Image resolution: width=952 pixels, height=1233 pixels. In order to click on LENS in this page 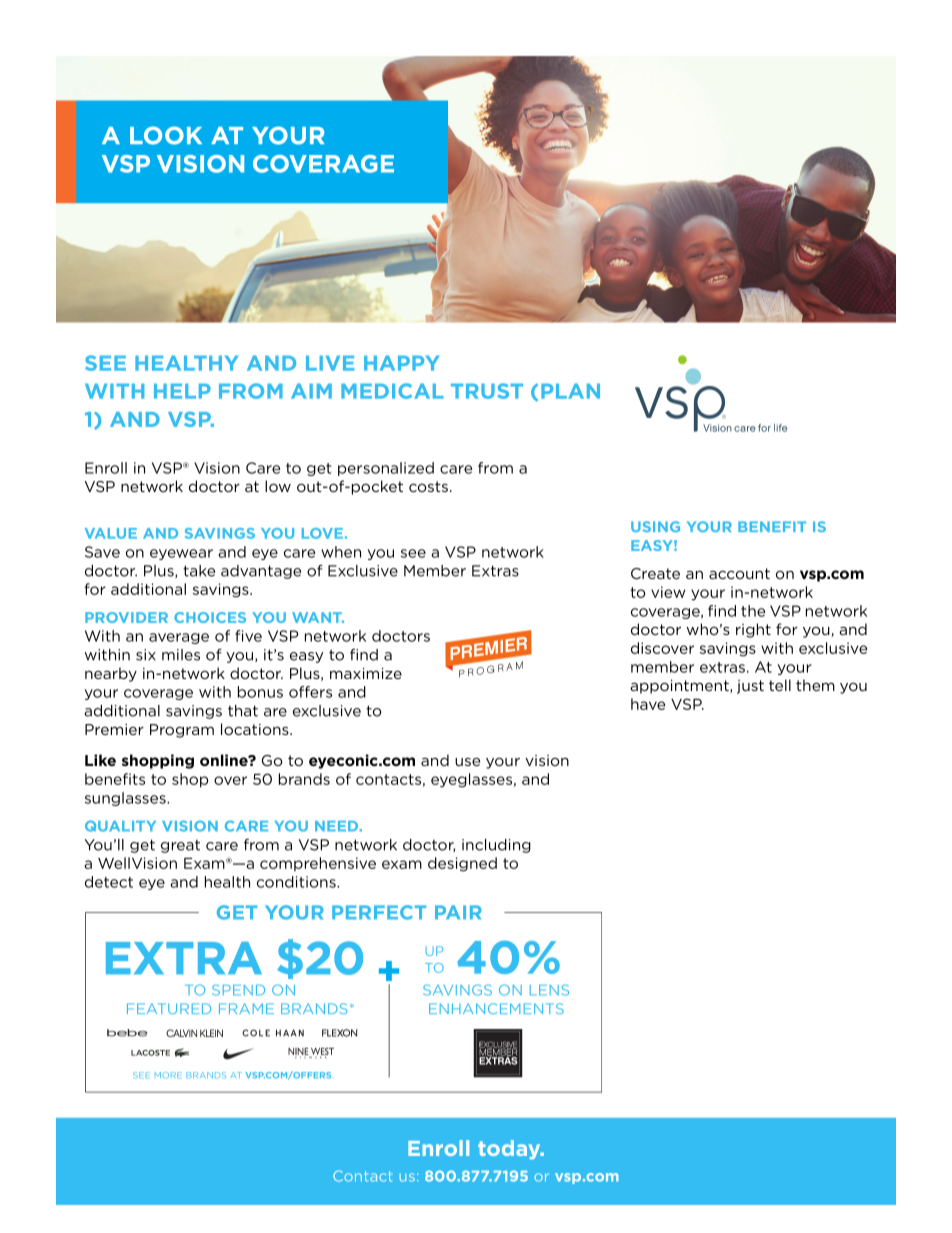, I will do `click(549, 990)`.
